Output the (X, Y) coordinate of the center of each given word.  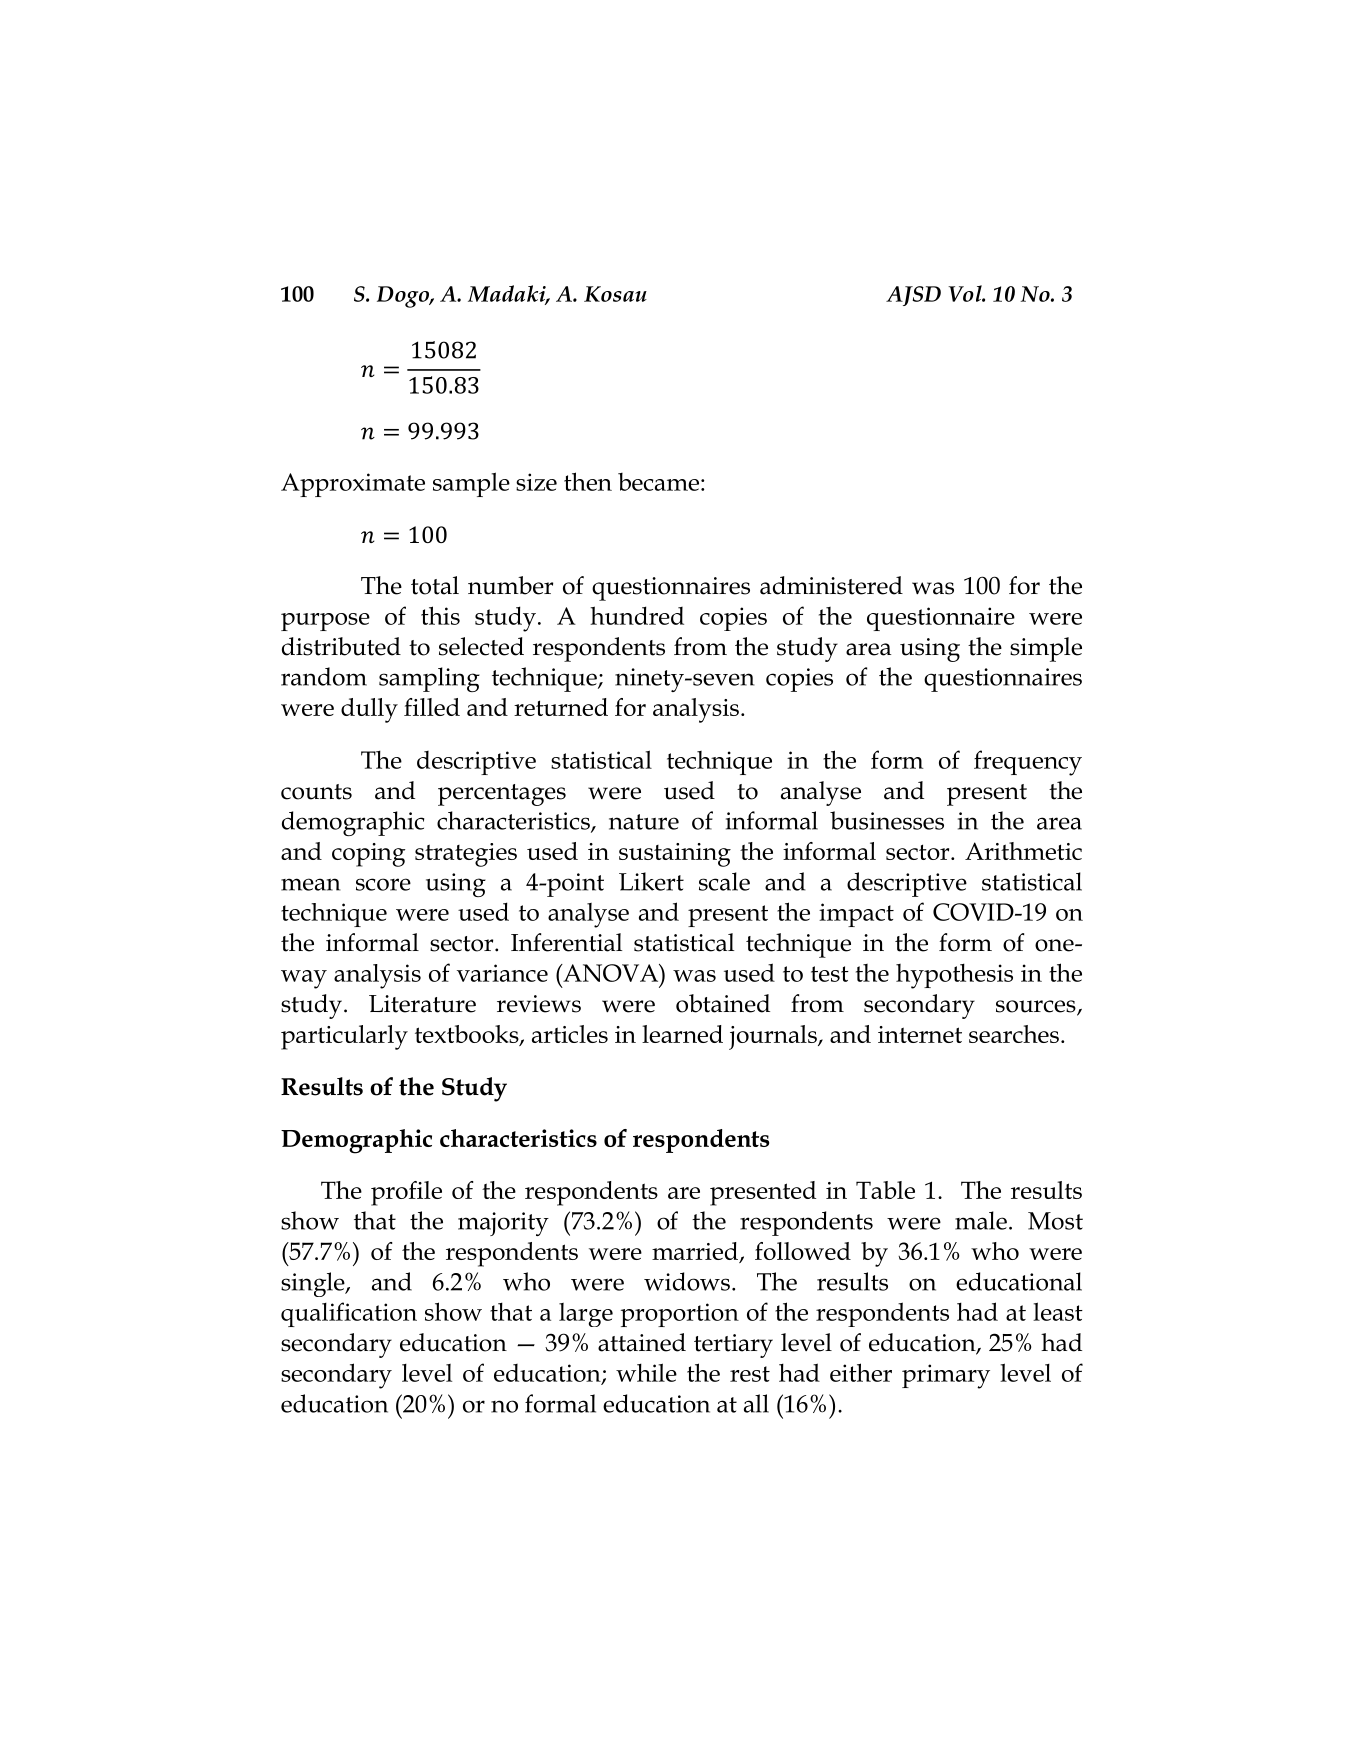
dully (369, 710)
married (696, 1252)
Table (885, 1190)
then (588, 481)
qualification (349, 1314)
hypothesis (954, 976)
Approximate (353, 485)
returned (561, 707)
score (383, 884)
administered (831, 585)
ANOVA (610, 973)
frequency (1028, 763)
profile (406, 1193)
